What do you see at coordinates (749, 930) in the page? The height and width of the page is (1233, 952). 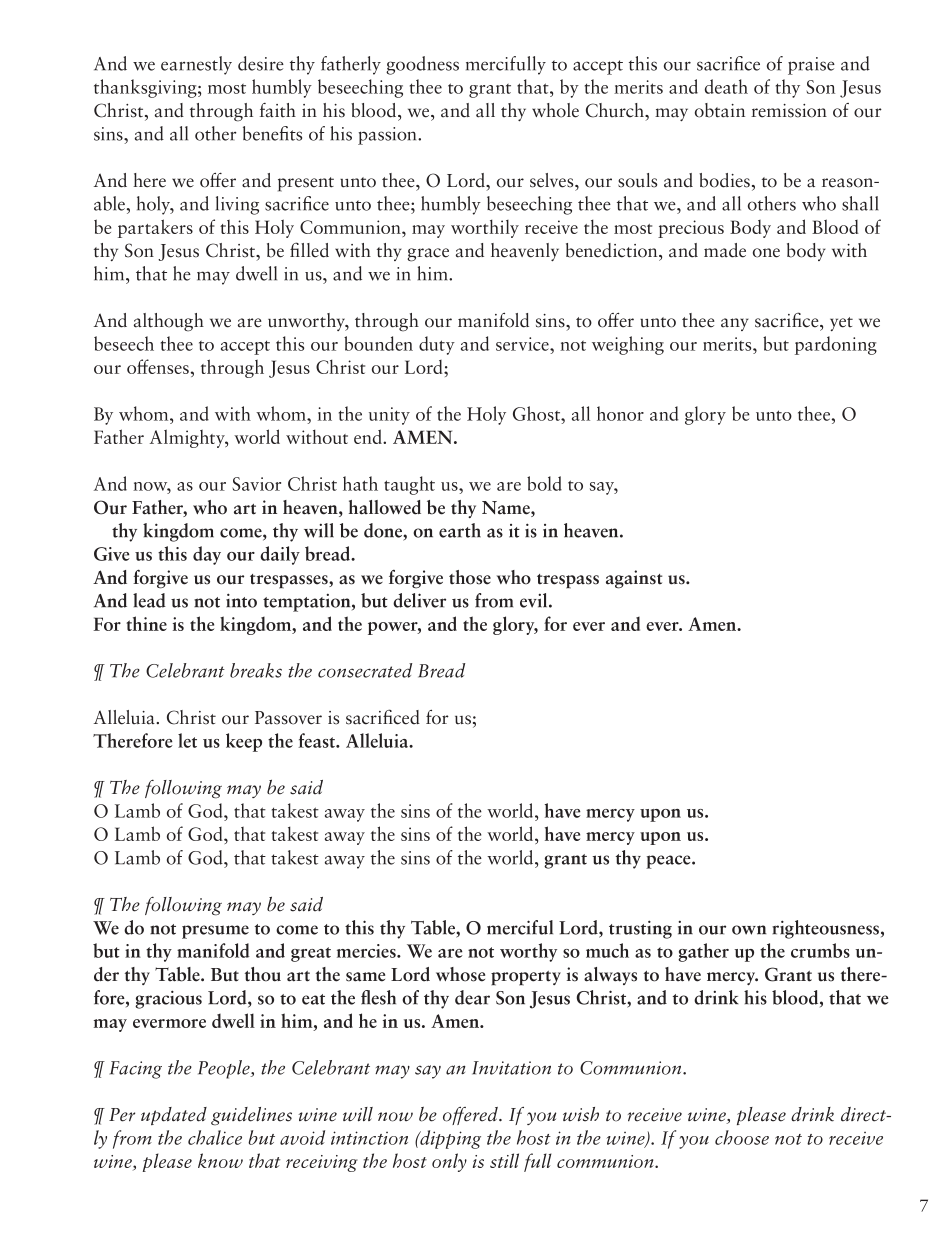 I see `own` at bounding box center [749, 930].
